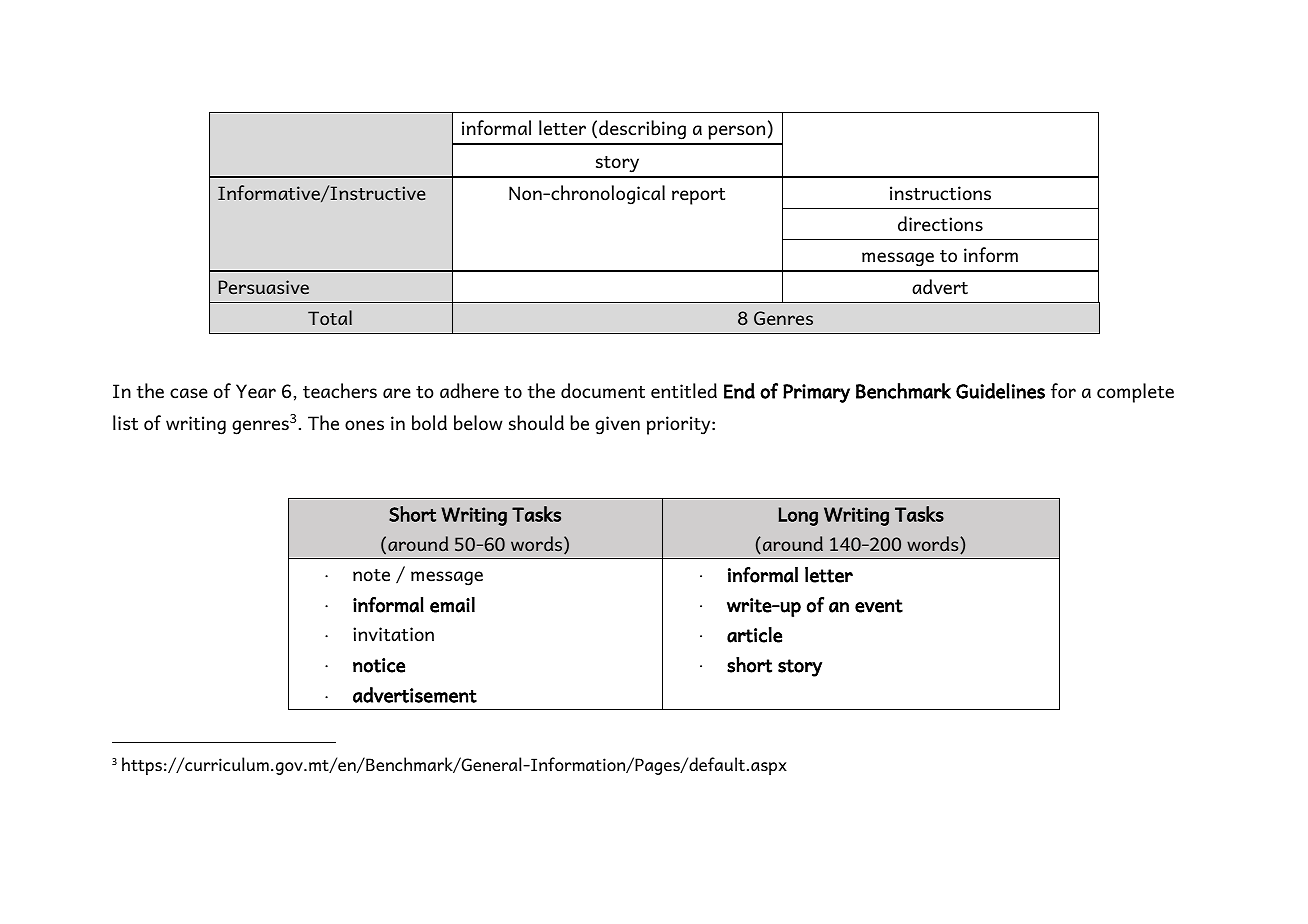  I want to click on Persuasive, so click(263, 287).
